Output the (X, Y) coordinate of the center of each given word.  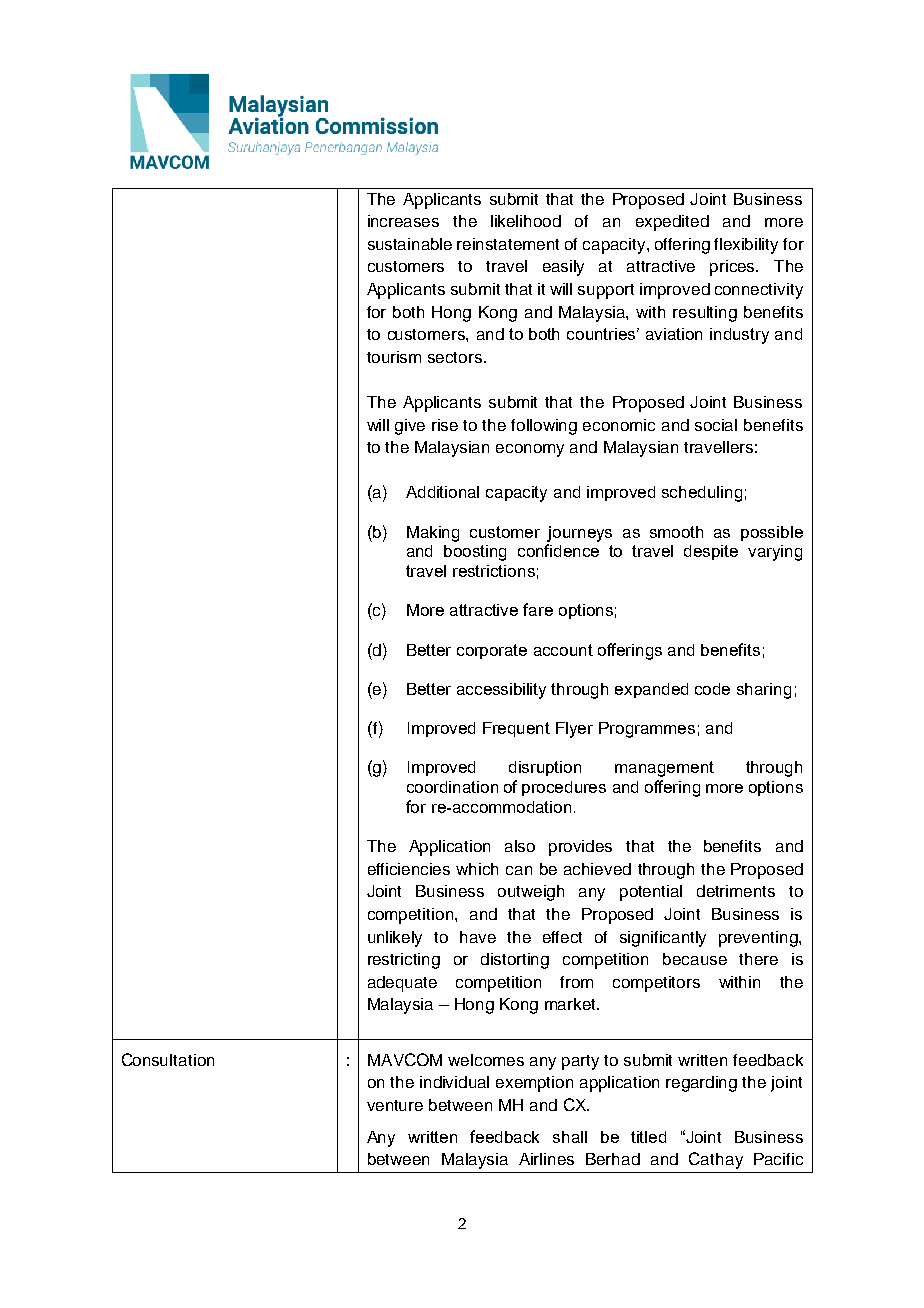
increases (403, 221)
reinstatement (508, 244)
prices (734, 268)
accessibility (501, 691)
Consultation (168, 1059)
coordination (452, 787)
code (712, 689)
